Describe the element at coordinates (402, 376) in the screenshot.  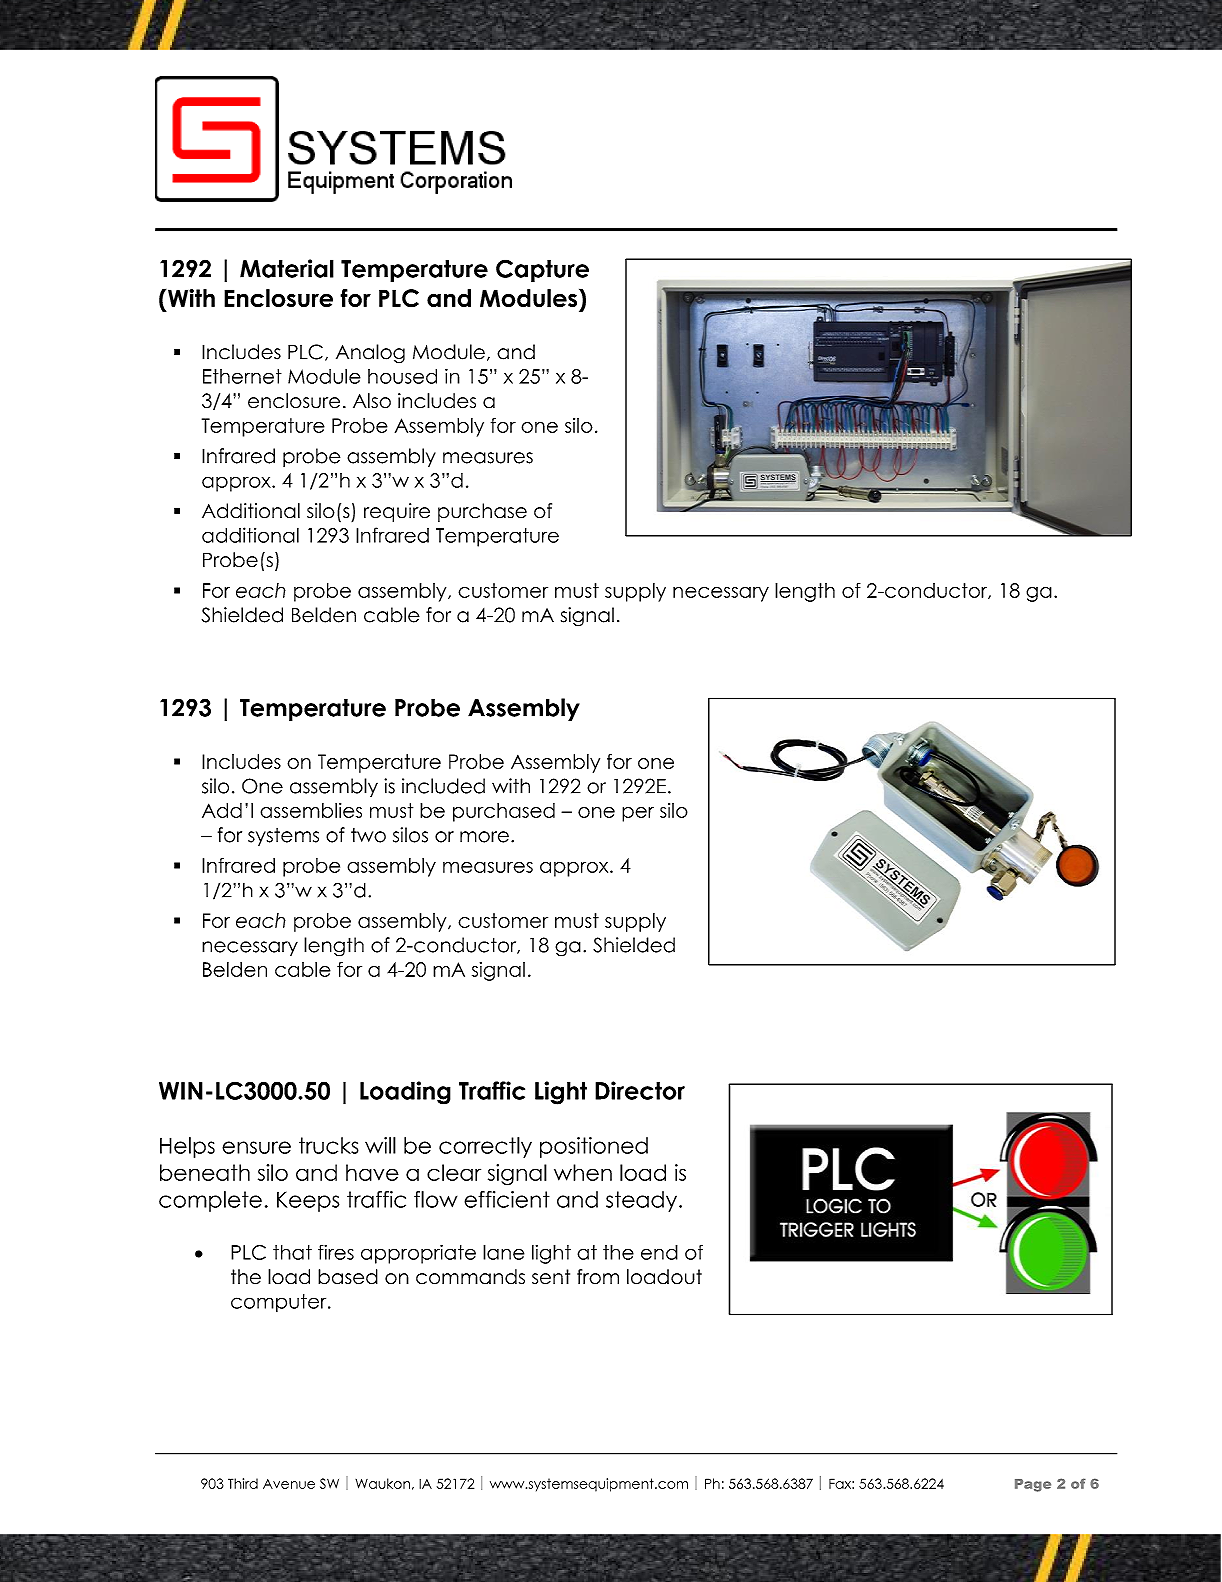
I see `housed` at that location.
